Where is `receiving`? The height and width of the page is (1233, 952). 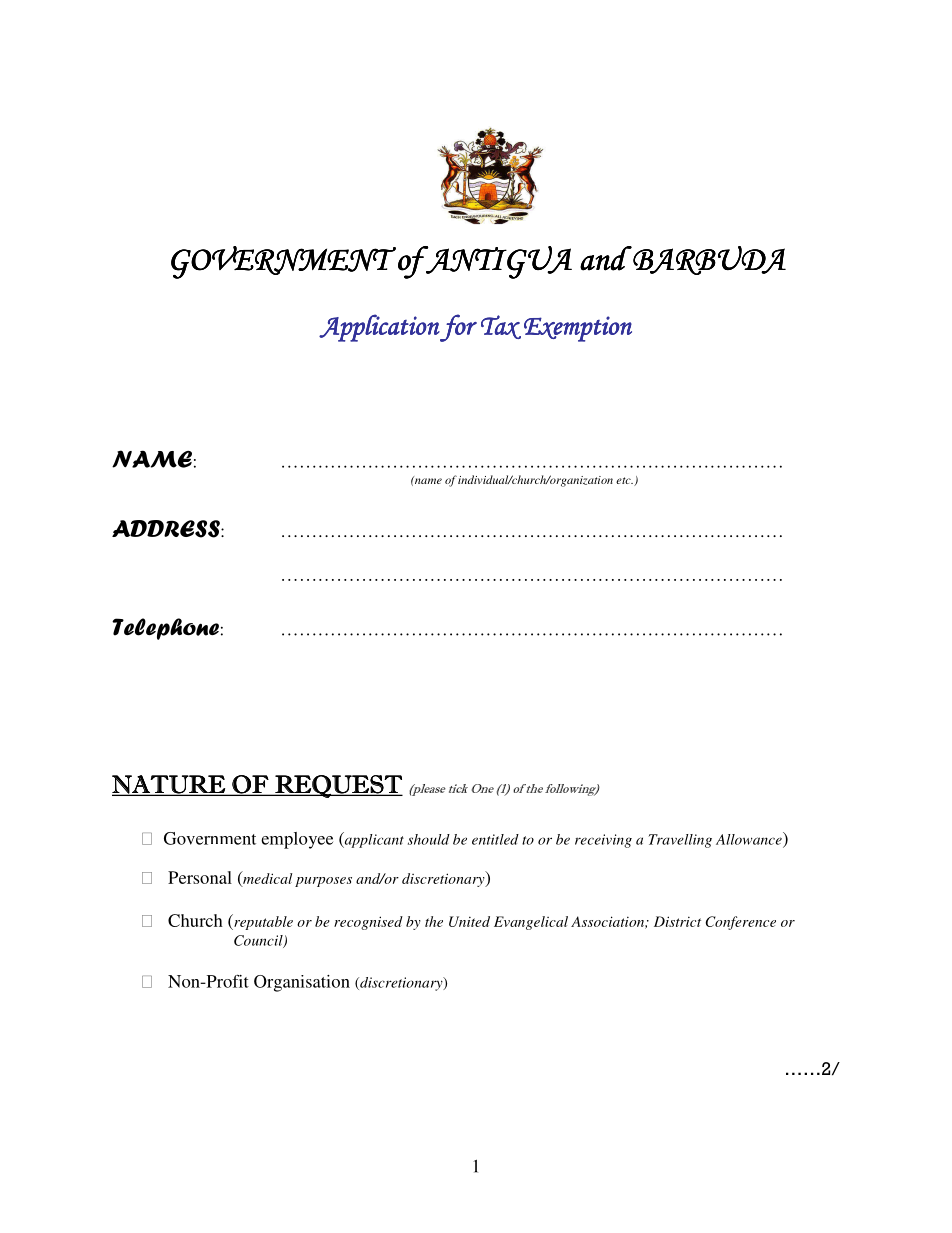 receiving is located at coordinates (603, 841).
